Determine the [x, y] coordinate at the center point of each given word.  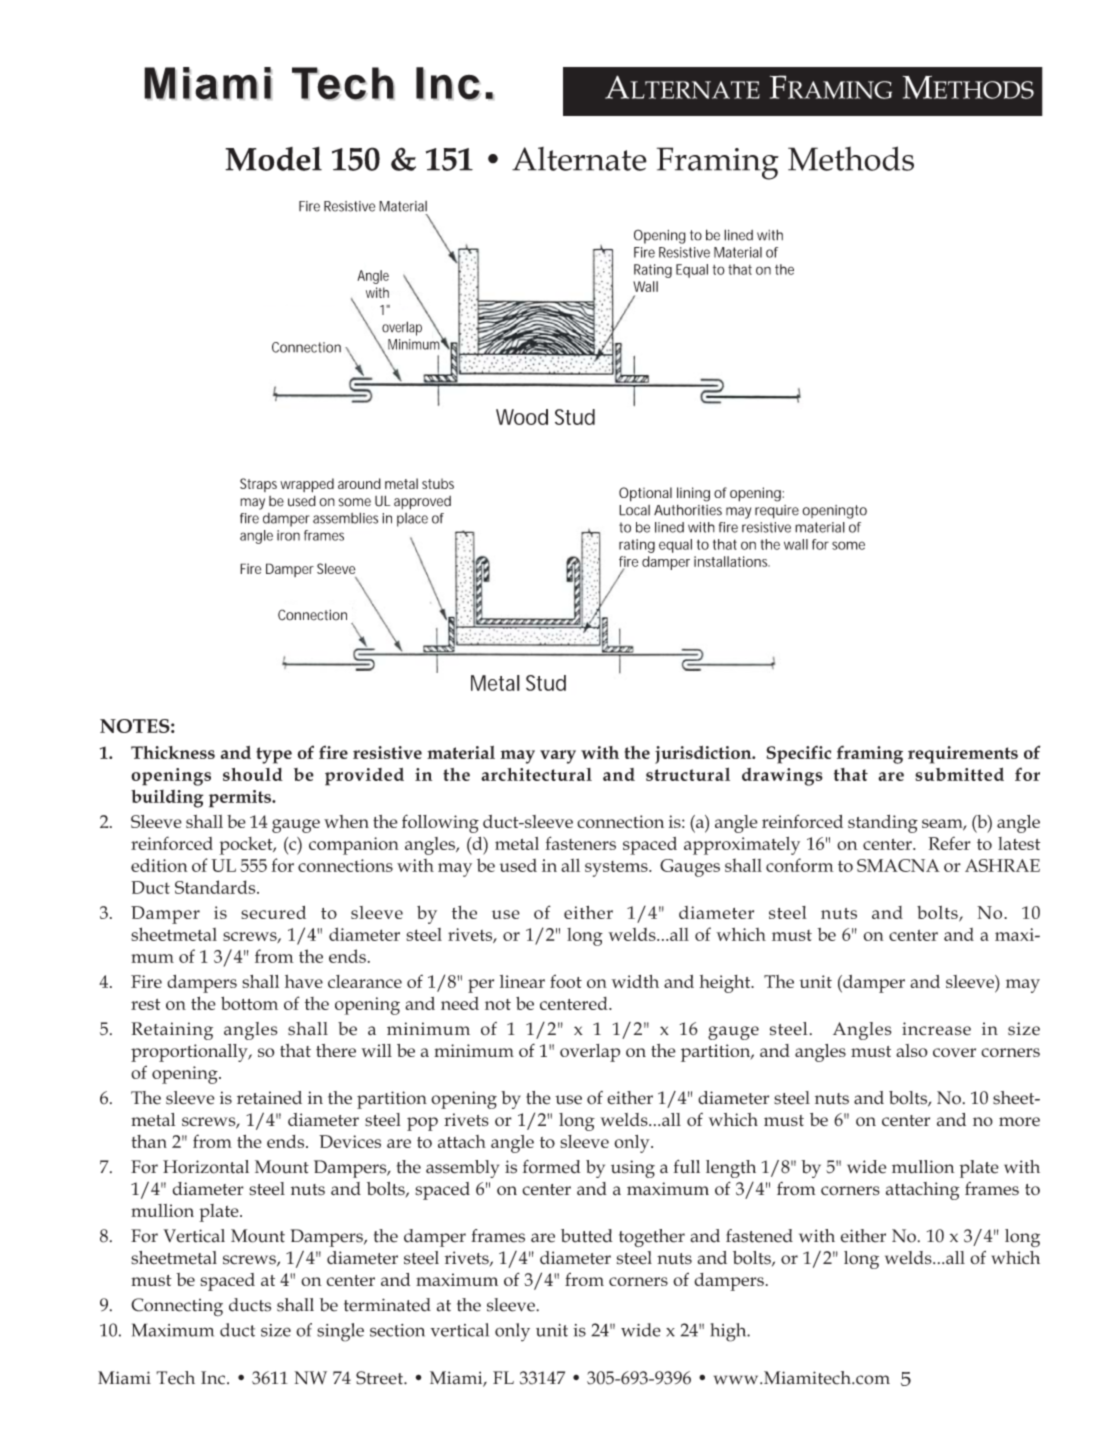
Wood [522, 417]
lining [693, 494]
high [730, 1332]
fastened [759, 1236]
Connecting [177, 1307]
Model [273, 158]
